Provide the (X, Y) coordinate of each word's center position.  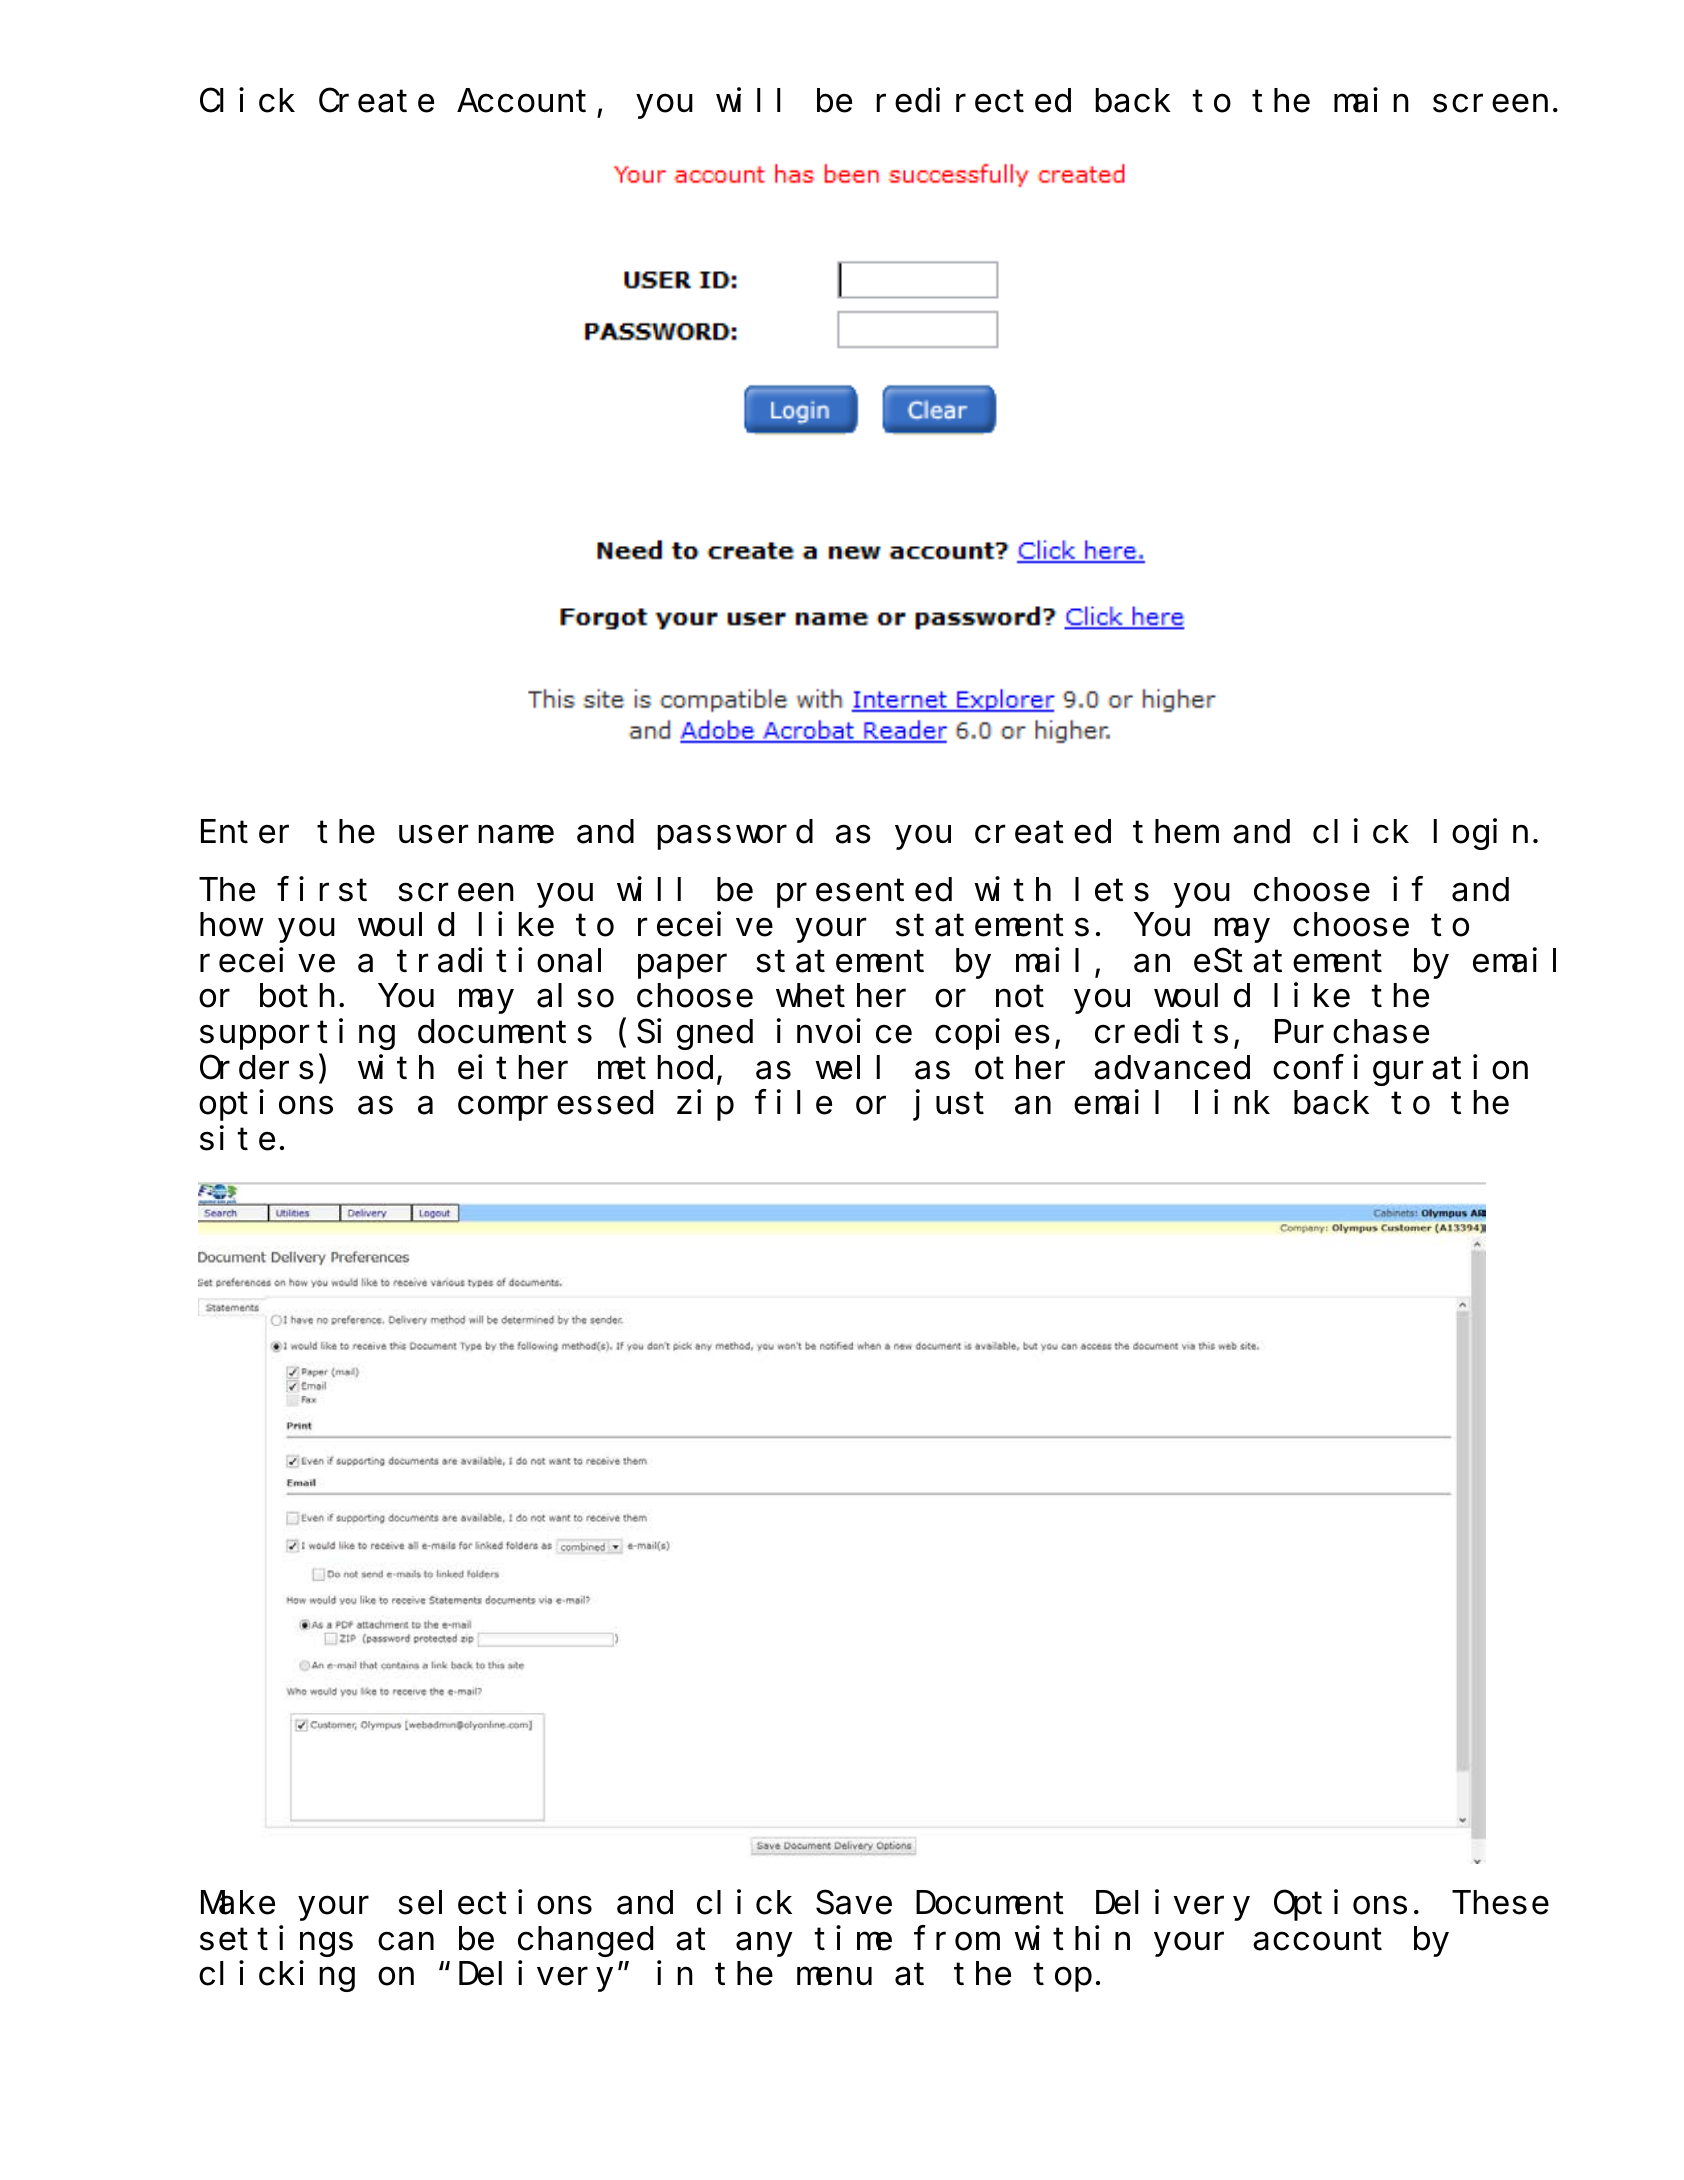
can (406, 1941)
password (735, 834)
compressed (555, 1105)
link (1232, 1101)
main (1371, 100)
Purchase (1352, 1031)
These (1500, 1902)
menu (834, 1976)
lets (1112, 889)
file (793, 1102)
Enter (245, 831)
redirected (973, 100)
